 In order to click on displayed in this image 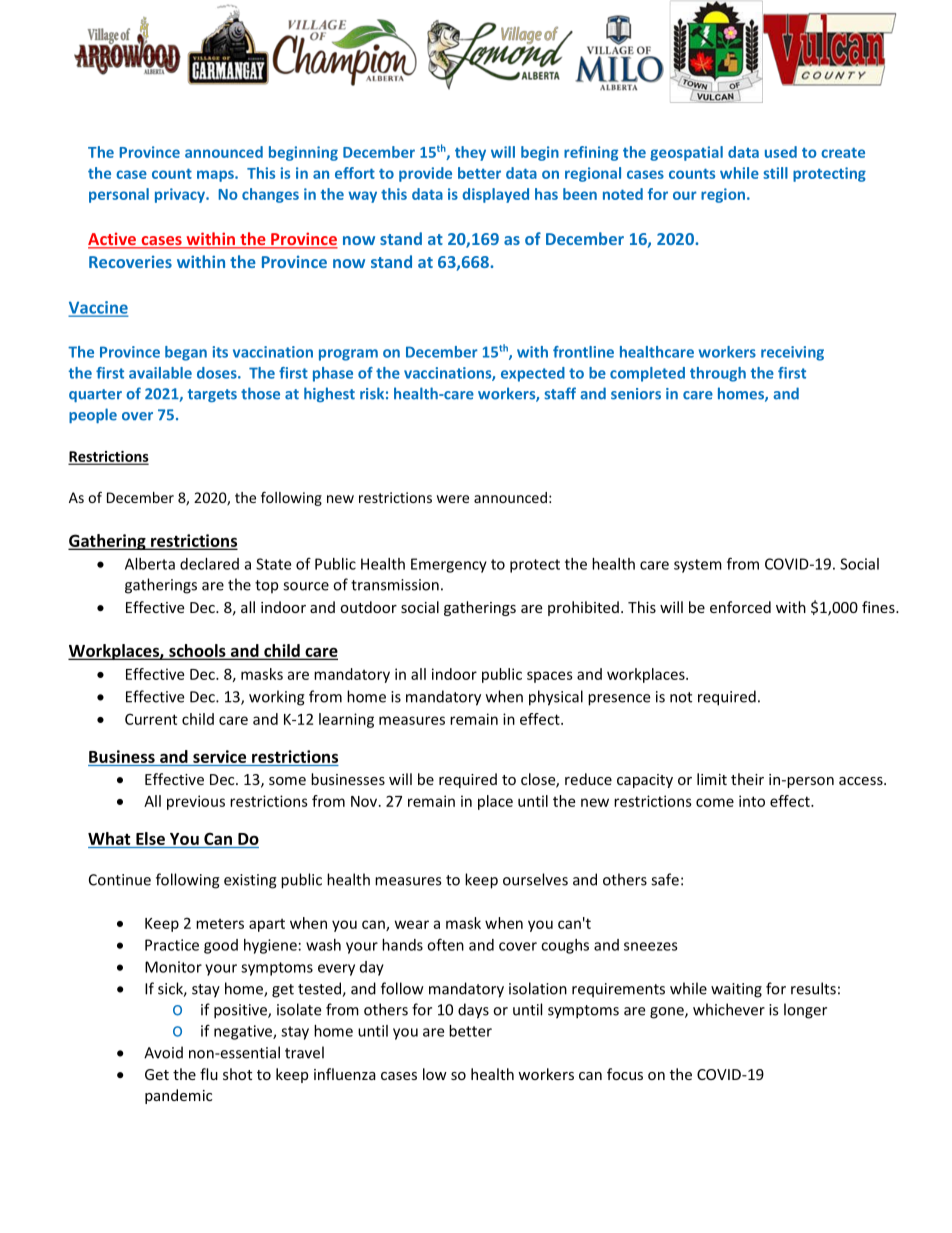, I will do `click(495, 195)`.
